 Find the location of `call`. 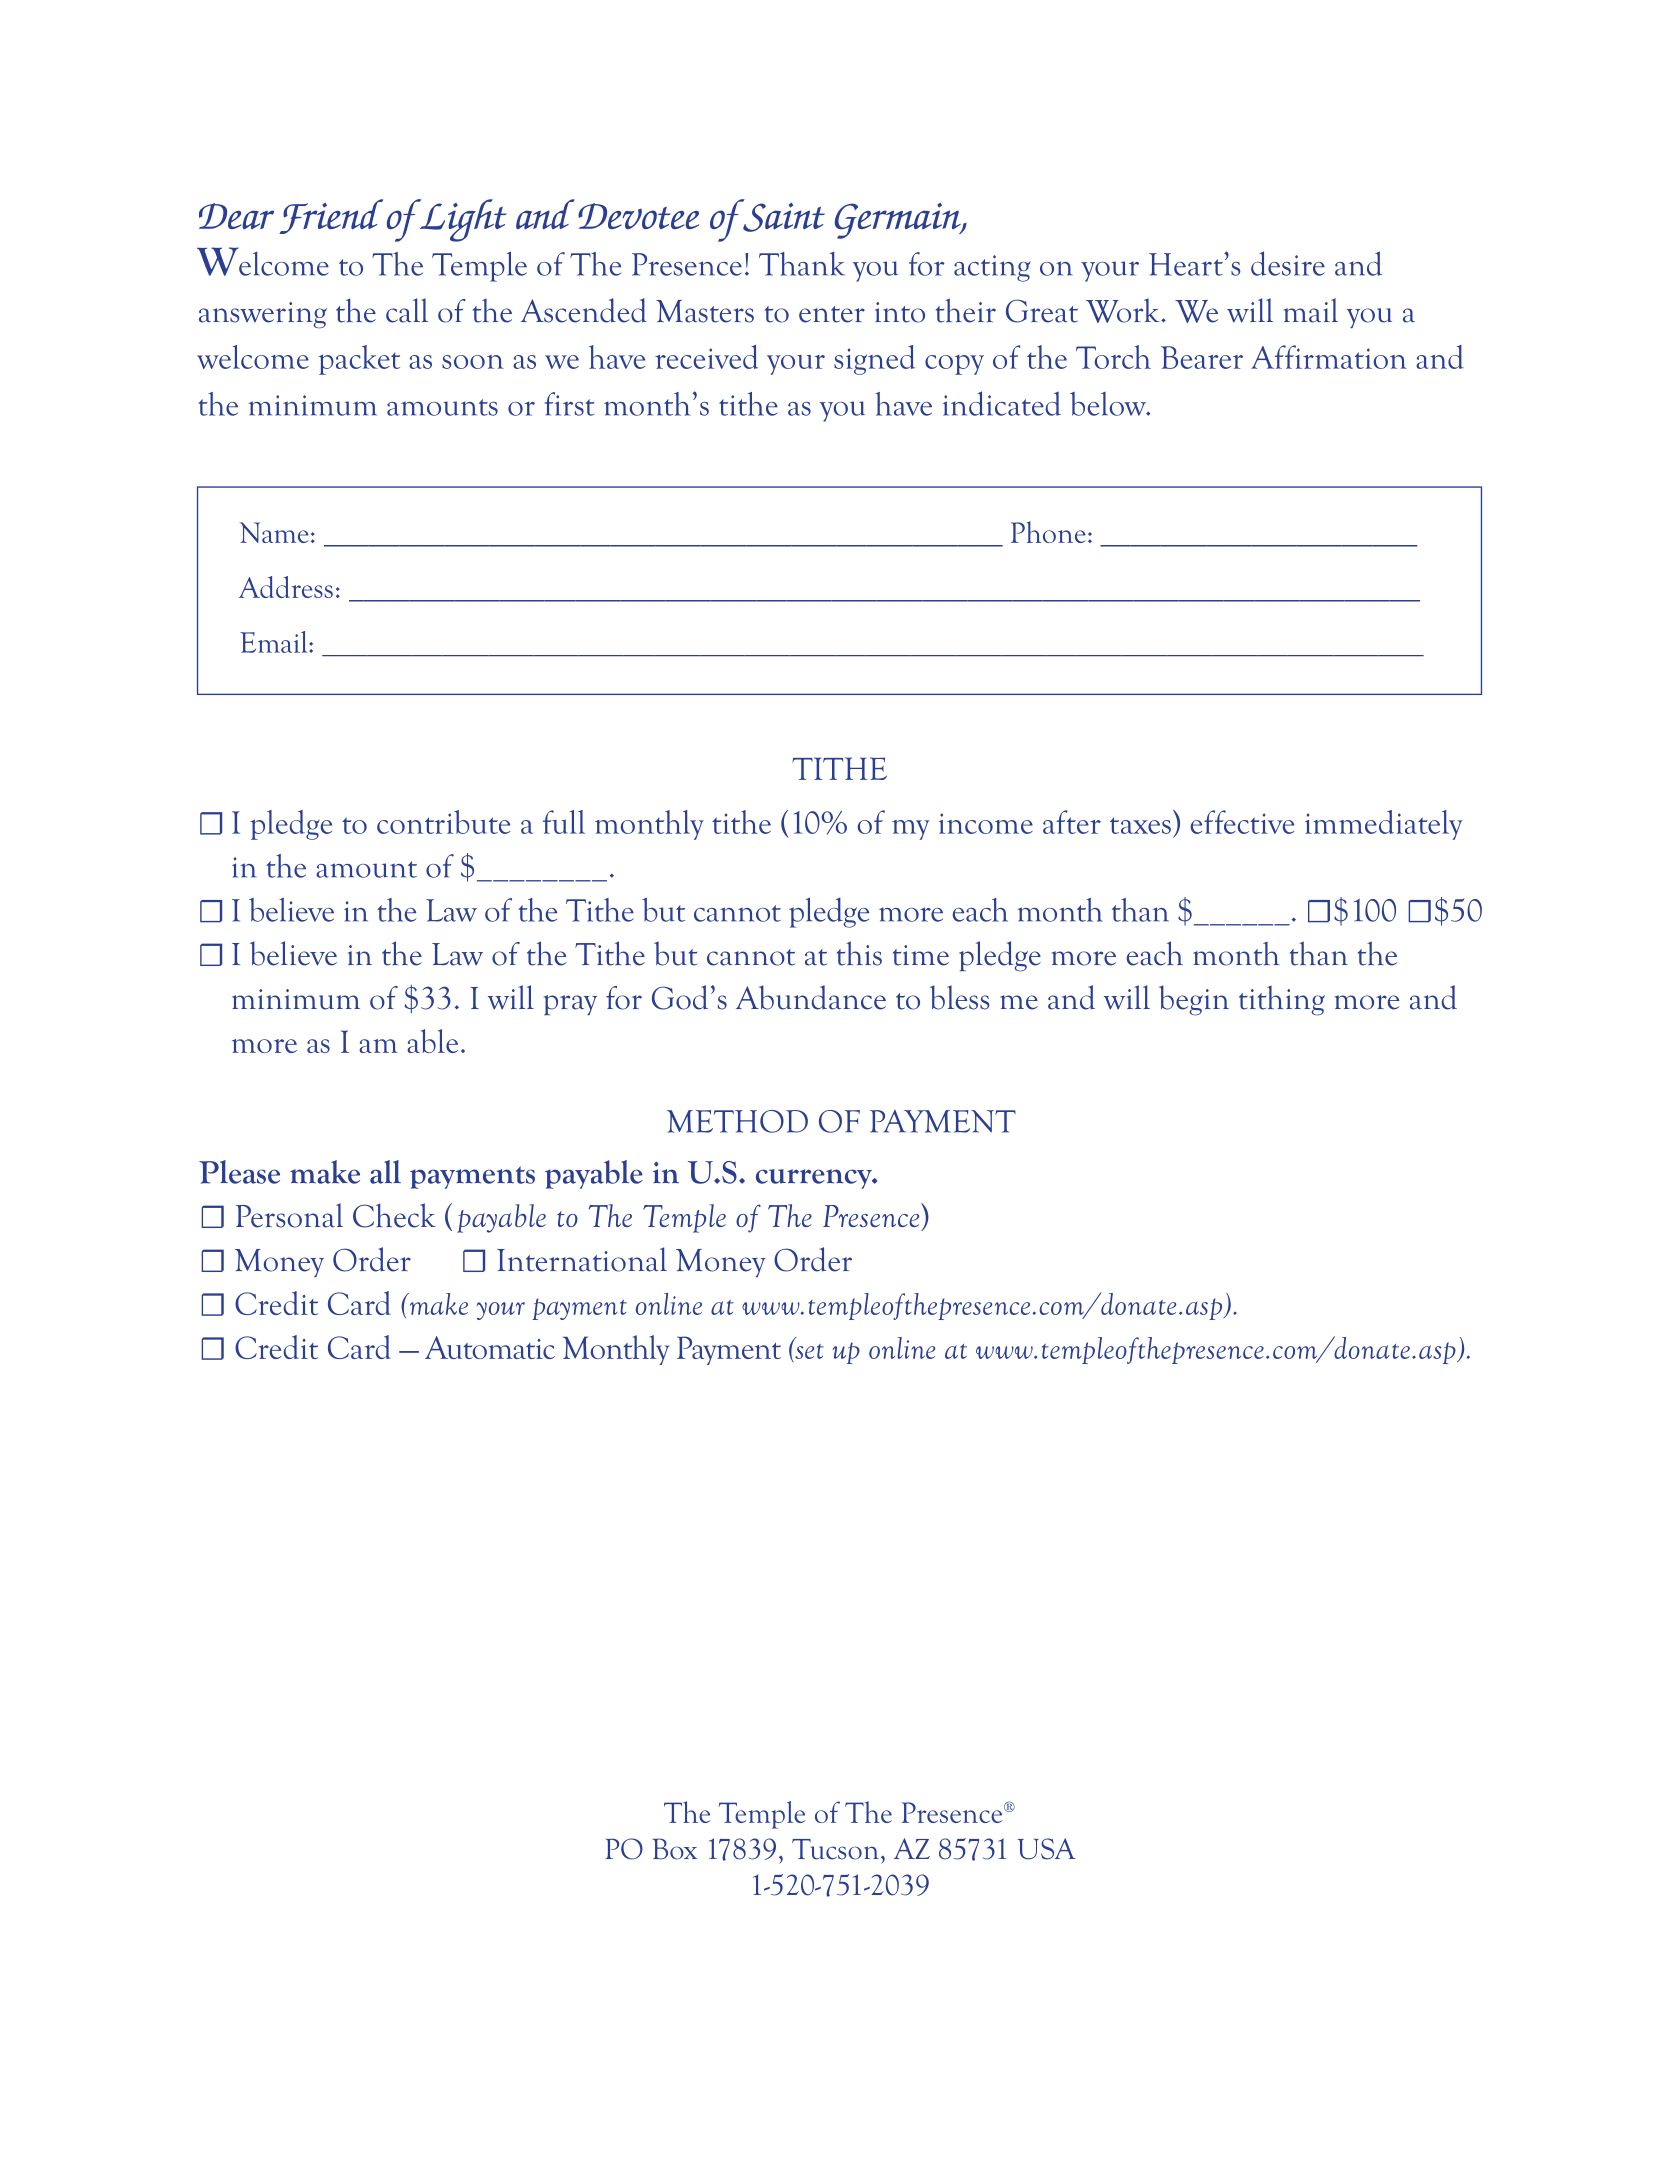

call is located at coordinates (407, 310).
